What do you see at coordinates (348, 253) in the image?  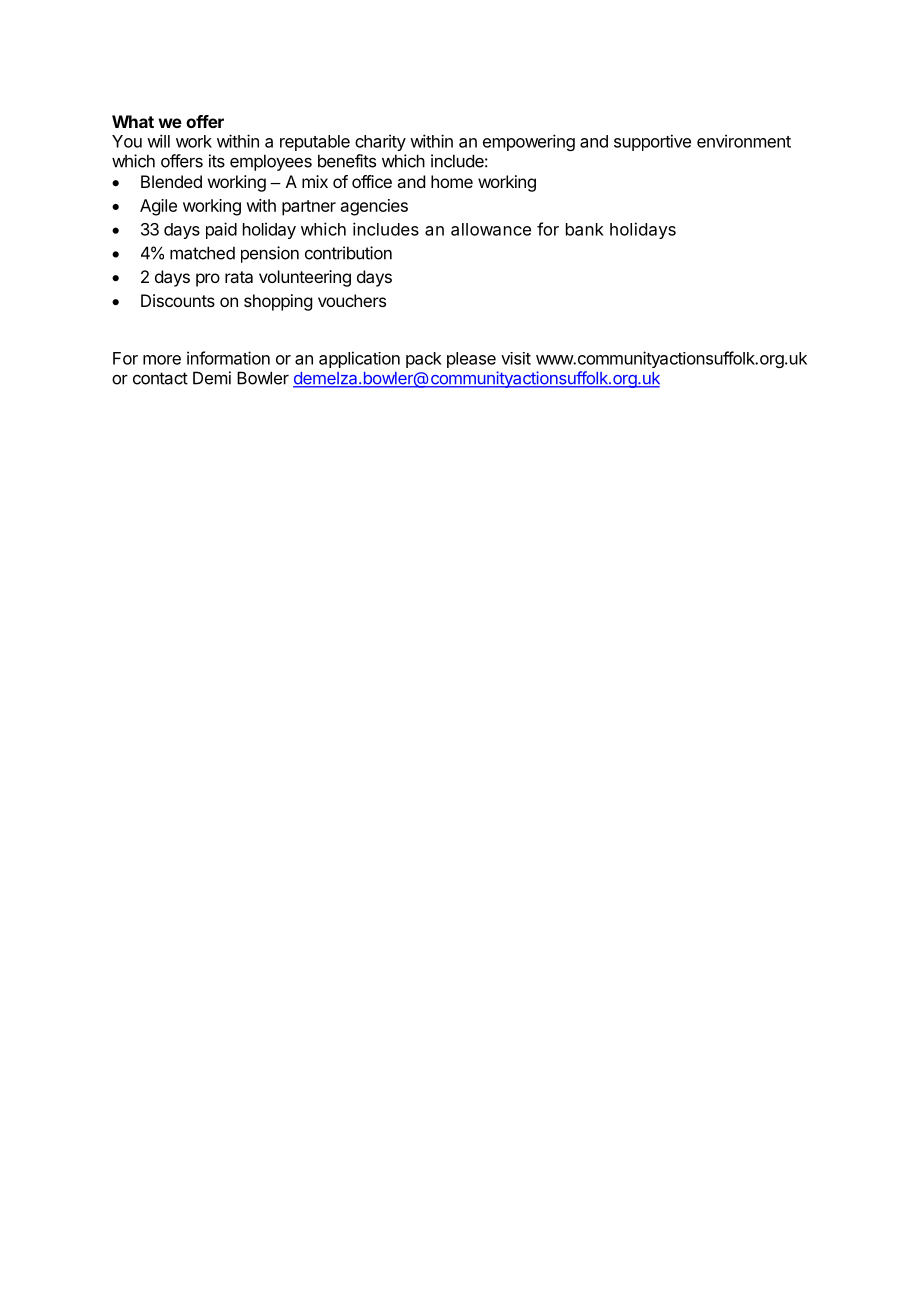 I see `contribution` at bounding box center [348, 253].
